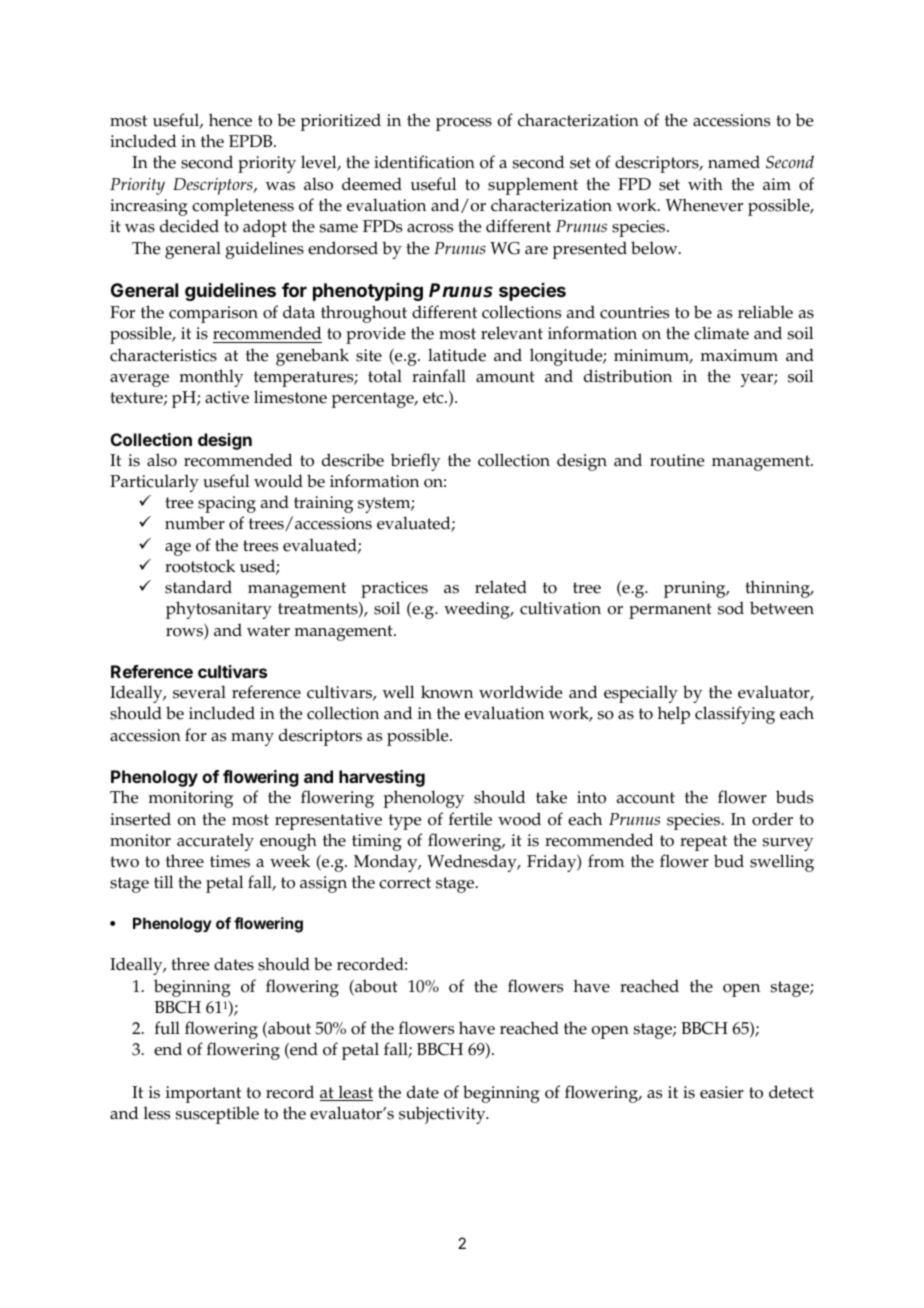 This document has width=924, height=1308. Describe the element at coordinates (203, 1094) in the document. I see `important` at that location.
